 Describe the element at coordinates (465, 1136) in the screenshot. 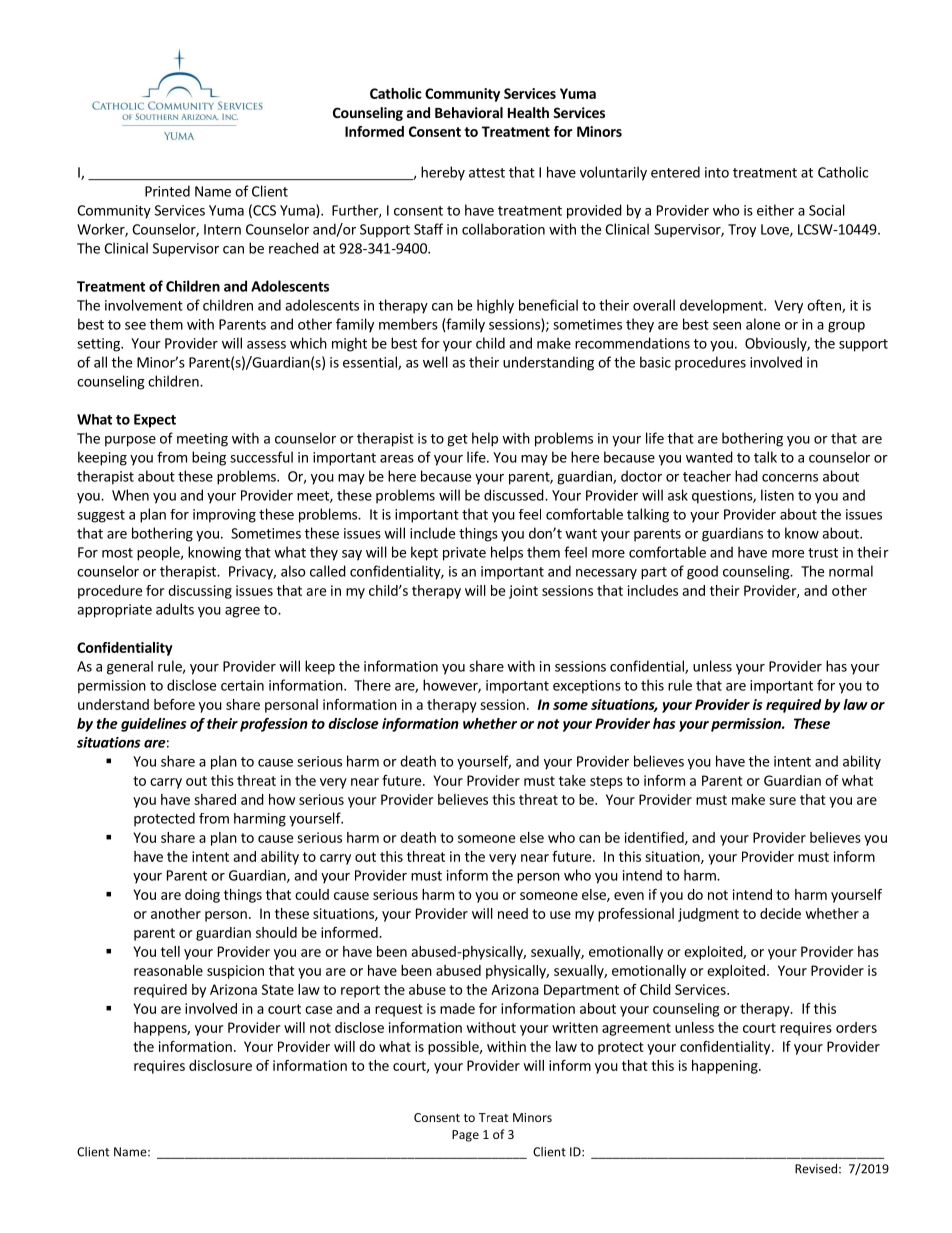

I see `Page` at that location.
